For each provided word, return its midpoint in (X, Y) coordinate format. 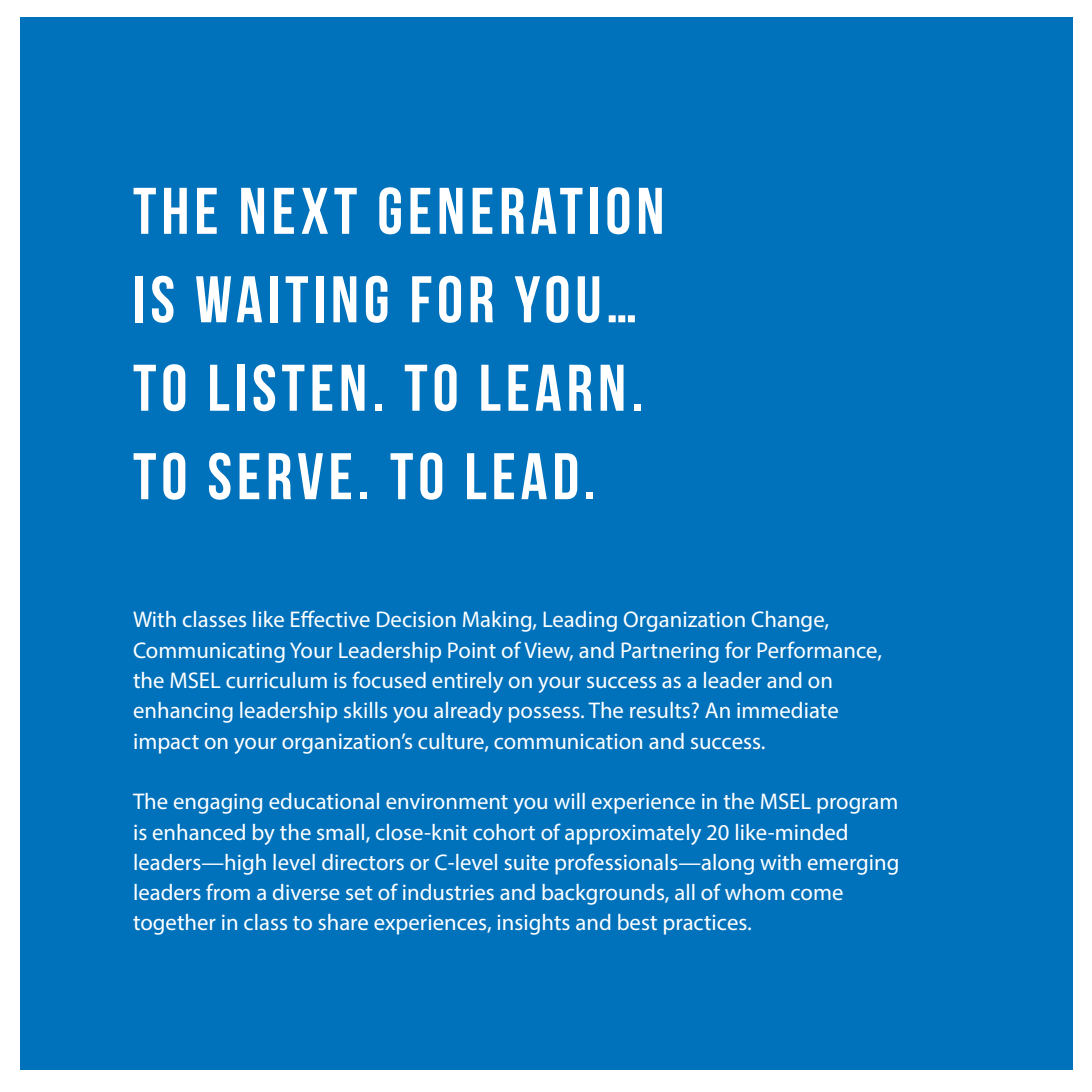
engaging (218, 804)
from (228, 891)
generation (520, 211)
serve (280, 476)
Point (472, 650)
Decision (416, 619)
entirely (467, 682)
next (299, 211)
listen (287, 387)
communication (568, 741)
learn (552, 388)
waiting (292, 299)
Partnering (670, 652)
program (857, 806)
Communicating (209, 652)
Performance (818, 650)
